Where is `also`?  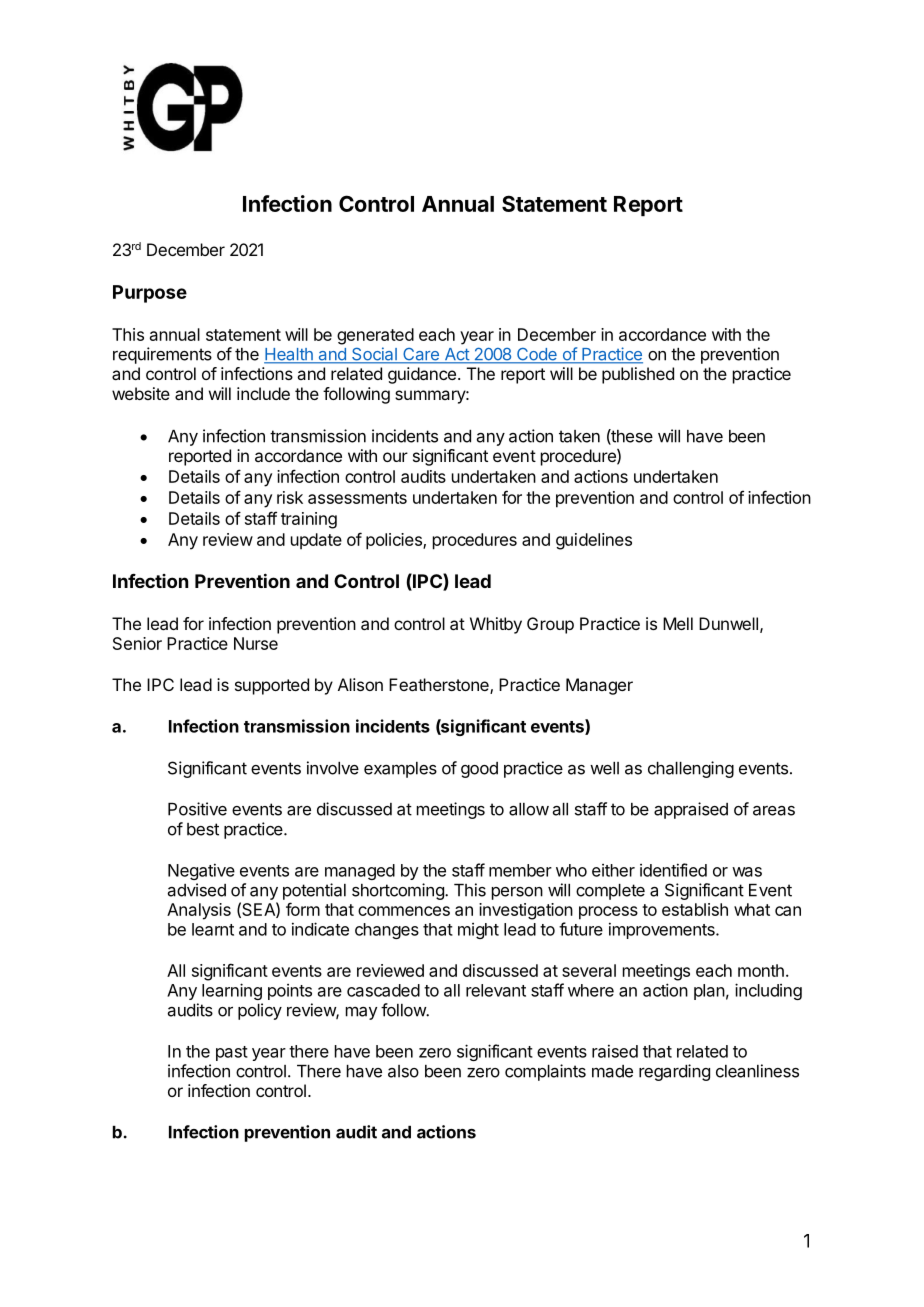 also is located at coordinates (403, 1071).
